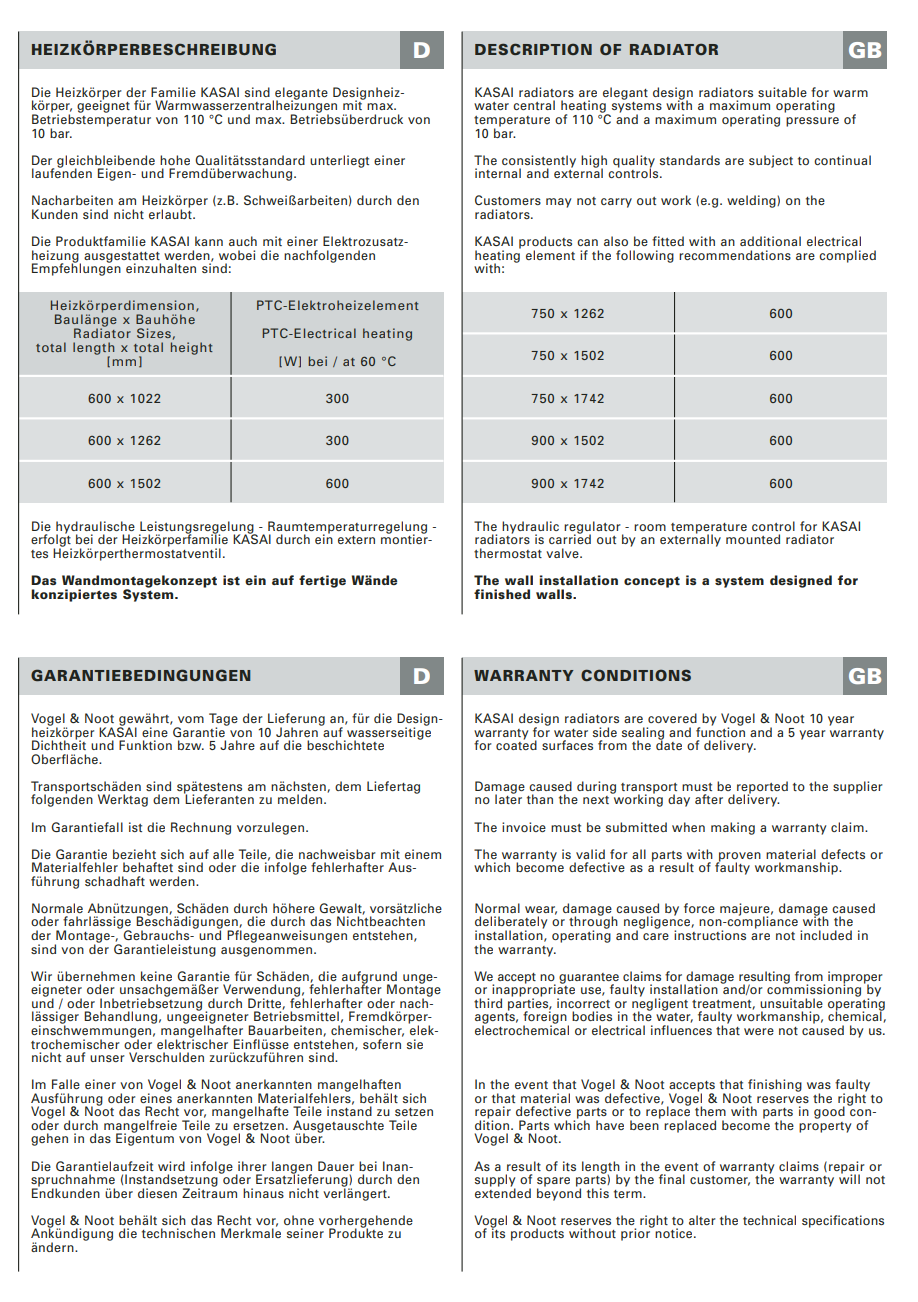 The width and height of the document is (918, 1302). I want to click on Sizes, so click(154, 333).
